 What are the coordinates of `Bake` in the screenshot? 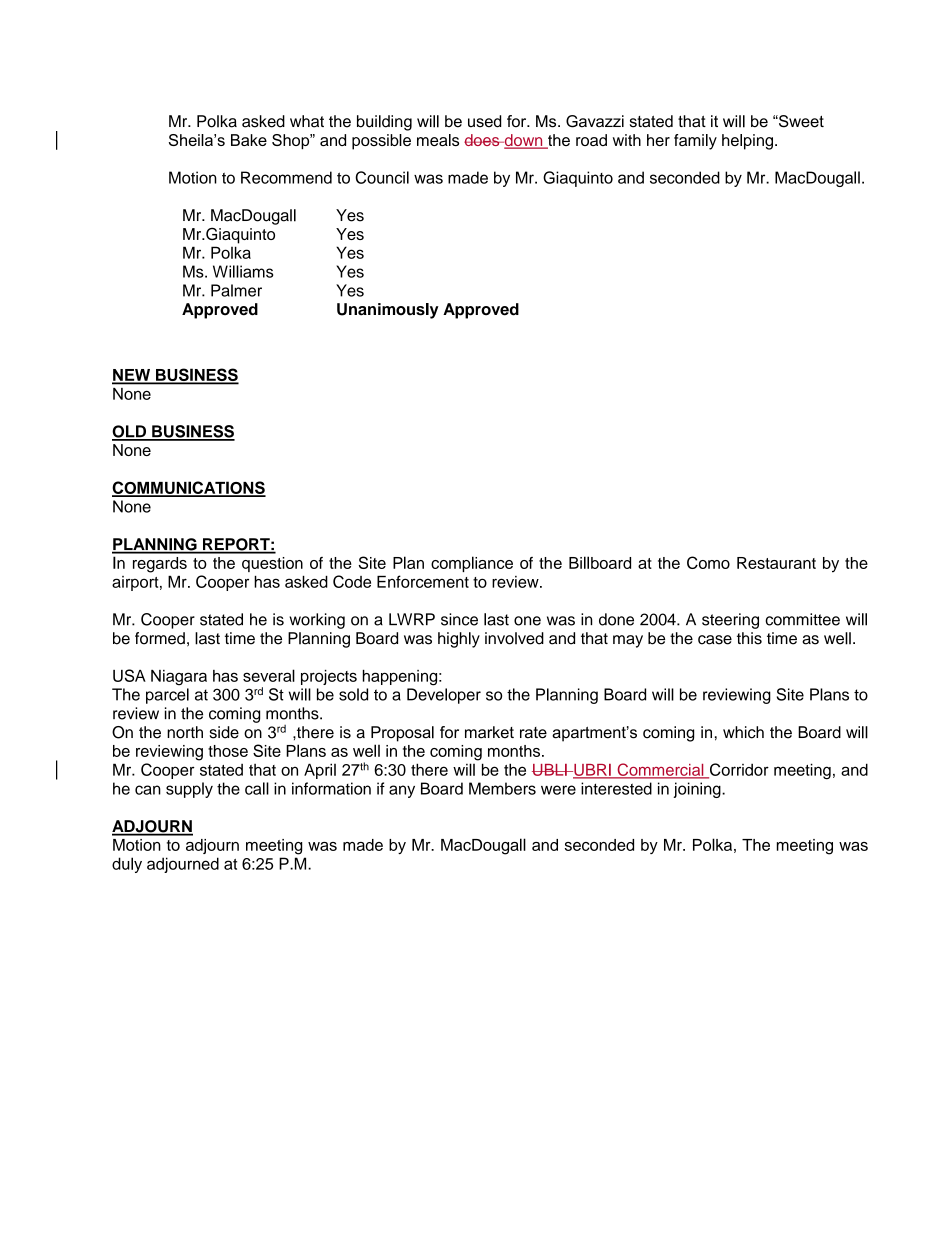 It's located at (249, 140).
